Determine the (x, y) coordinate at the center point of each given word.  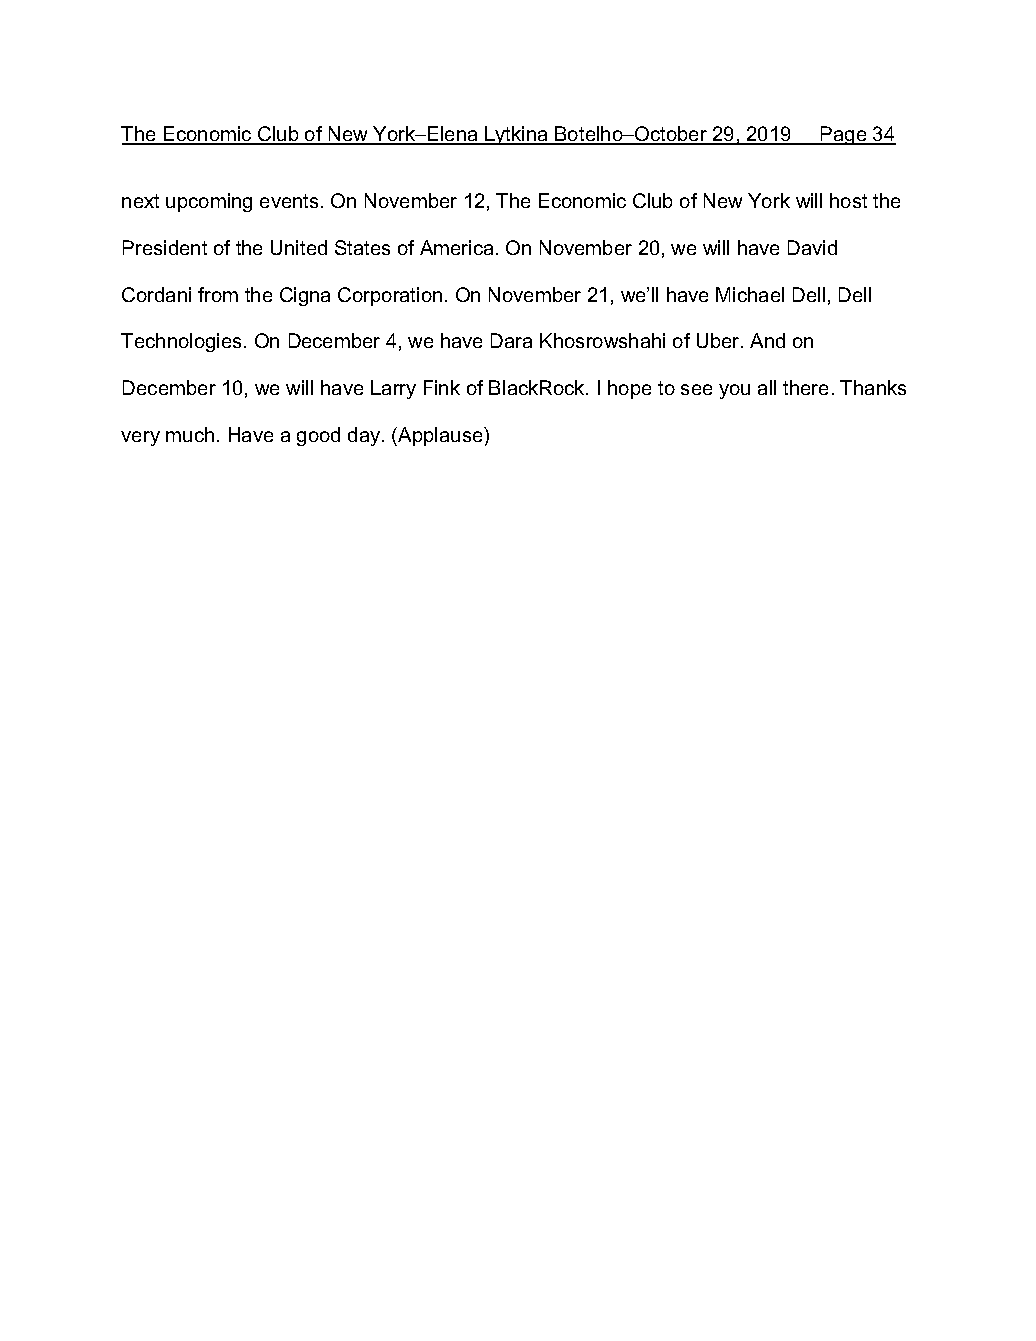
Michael (750, 294)
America (456, 247)
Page (844, 135)
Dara (511, 340)
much (190, 434)
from (218, 294)
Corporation (390, 296)
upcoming (209, 202)
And (767, 340)
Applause (440, 436)
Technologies (181, 342)
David (812, 247)
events (289, 201)
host (848, 200)
